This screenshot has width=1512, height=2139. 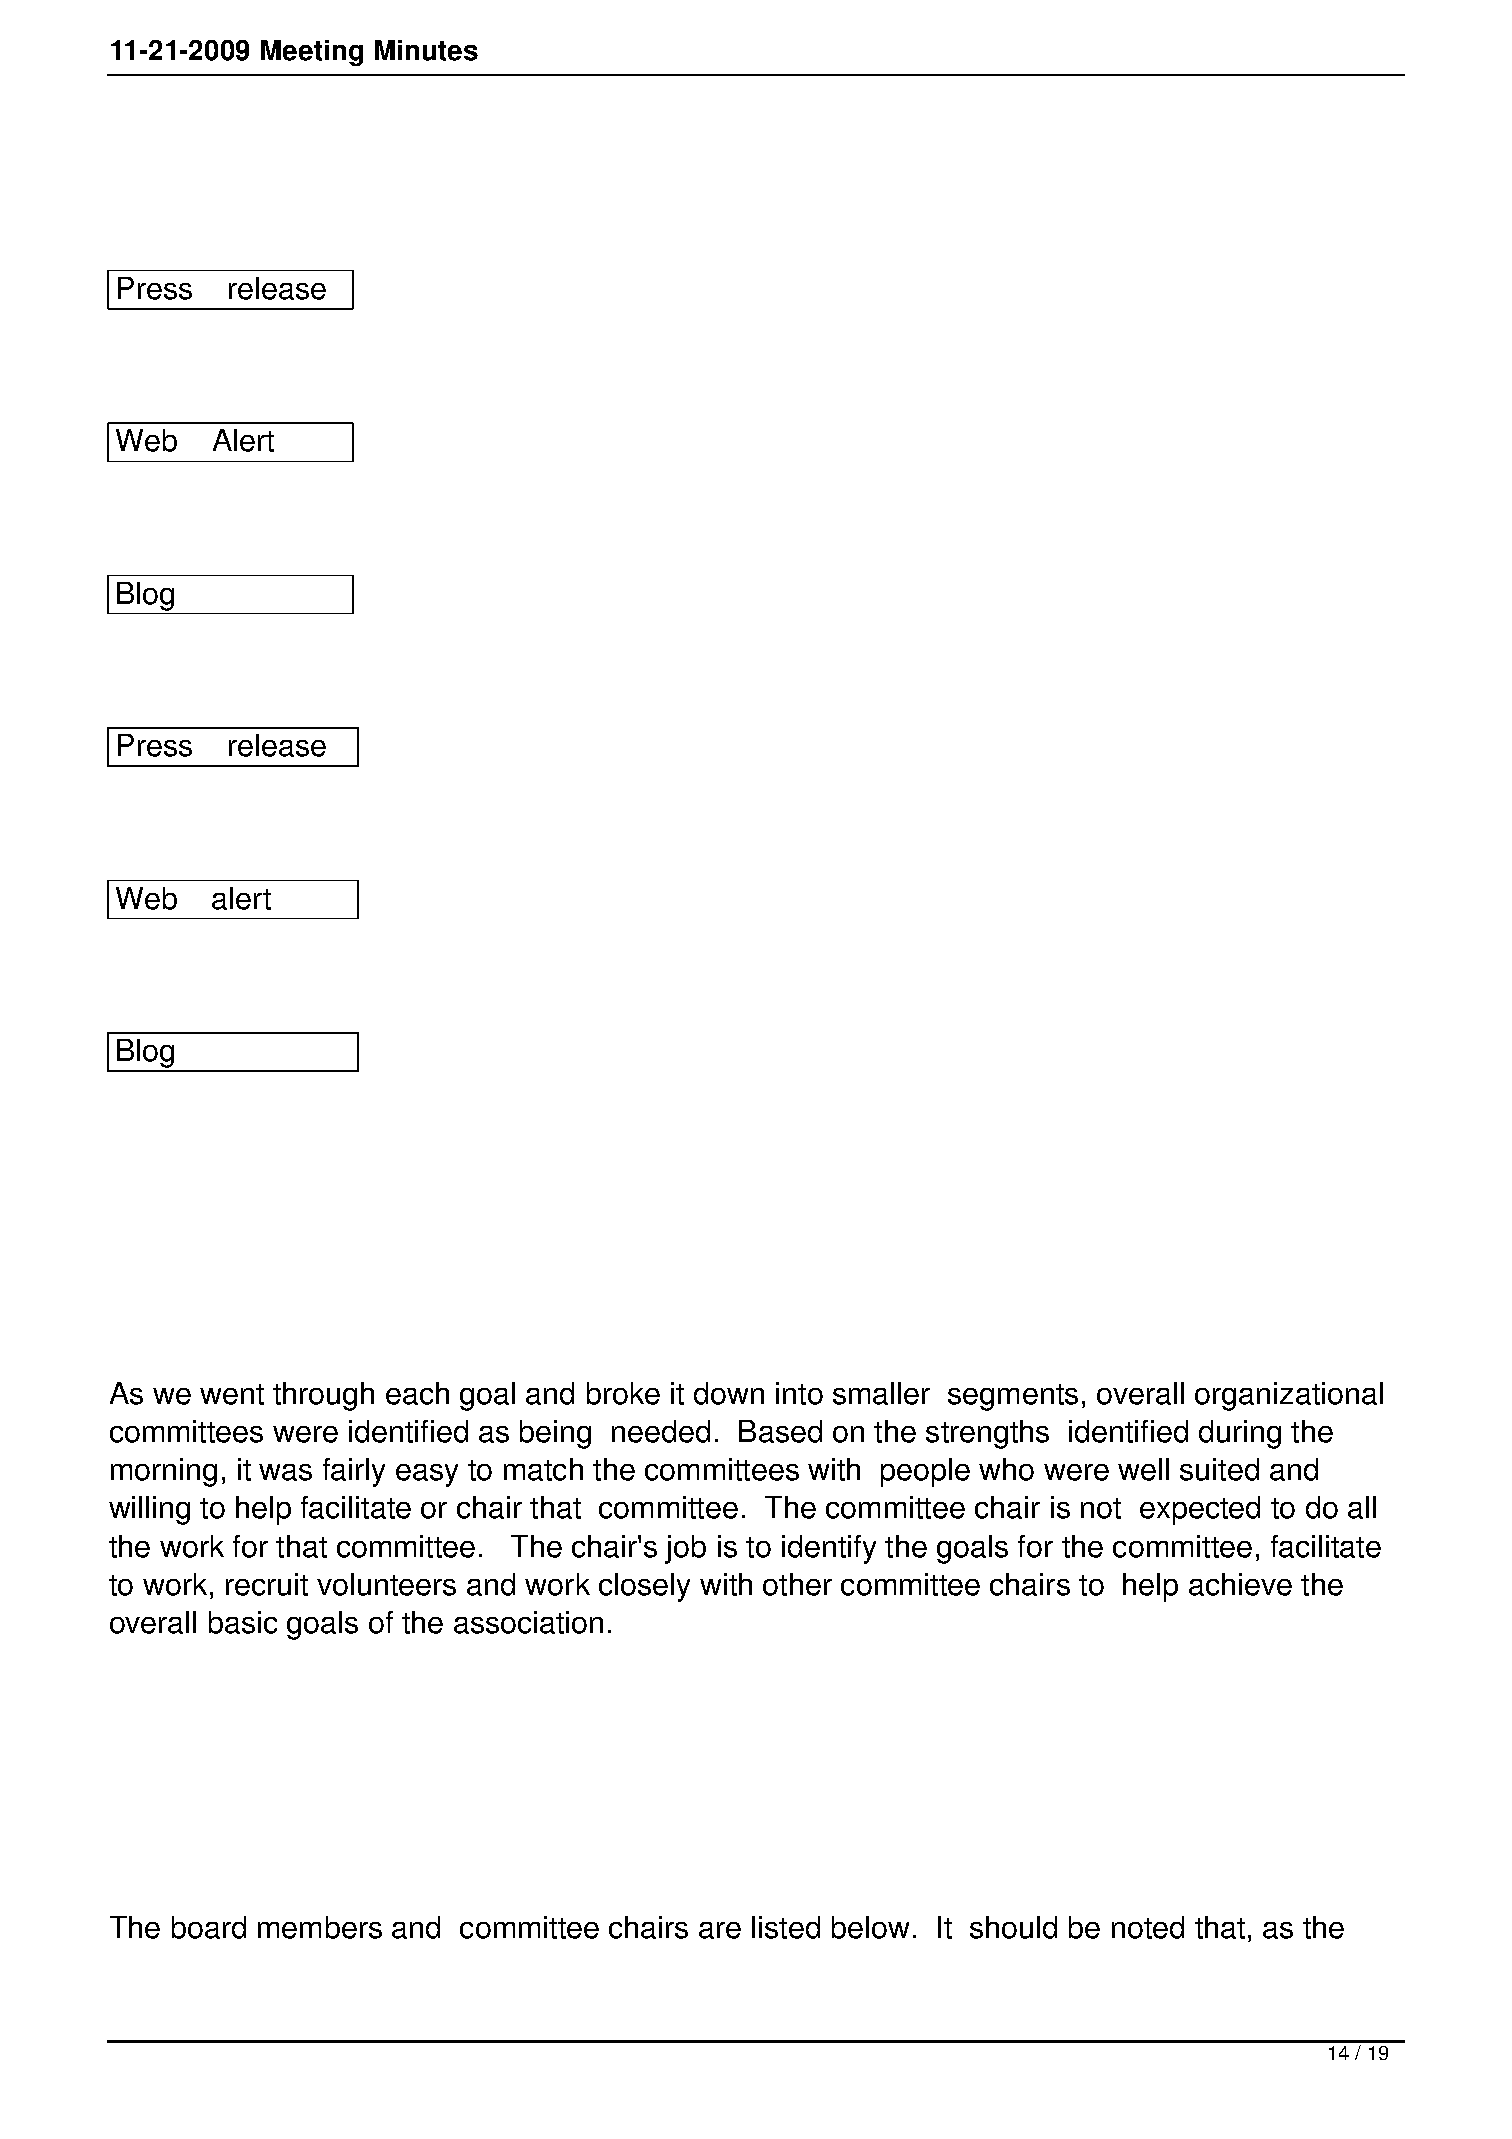 What do you see at coordinates (799, 1393) in the screenshot?
I see `into` at bounding box center [799, 1393].
